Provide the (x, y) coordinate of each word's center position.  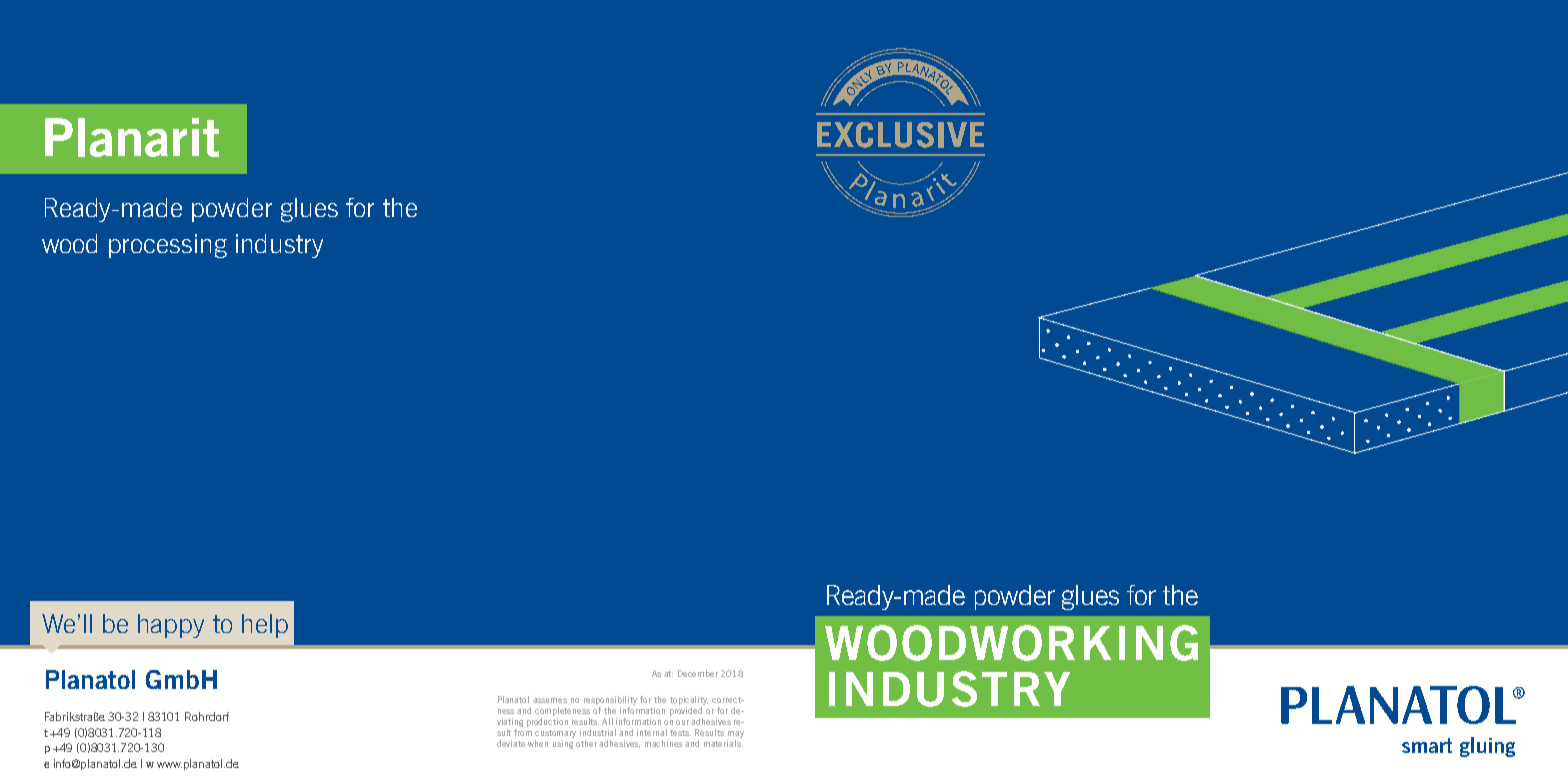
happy (171, 626)
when (538, 743)
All (607, 721)
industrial (598, 732)
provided (686, 711)
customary (555, 734)
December (698, 673)
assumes (550, 700)
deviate (511, 743)
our (682, 722)
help (265, 626)
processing (168, 246)
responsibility (610, 700)
